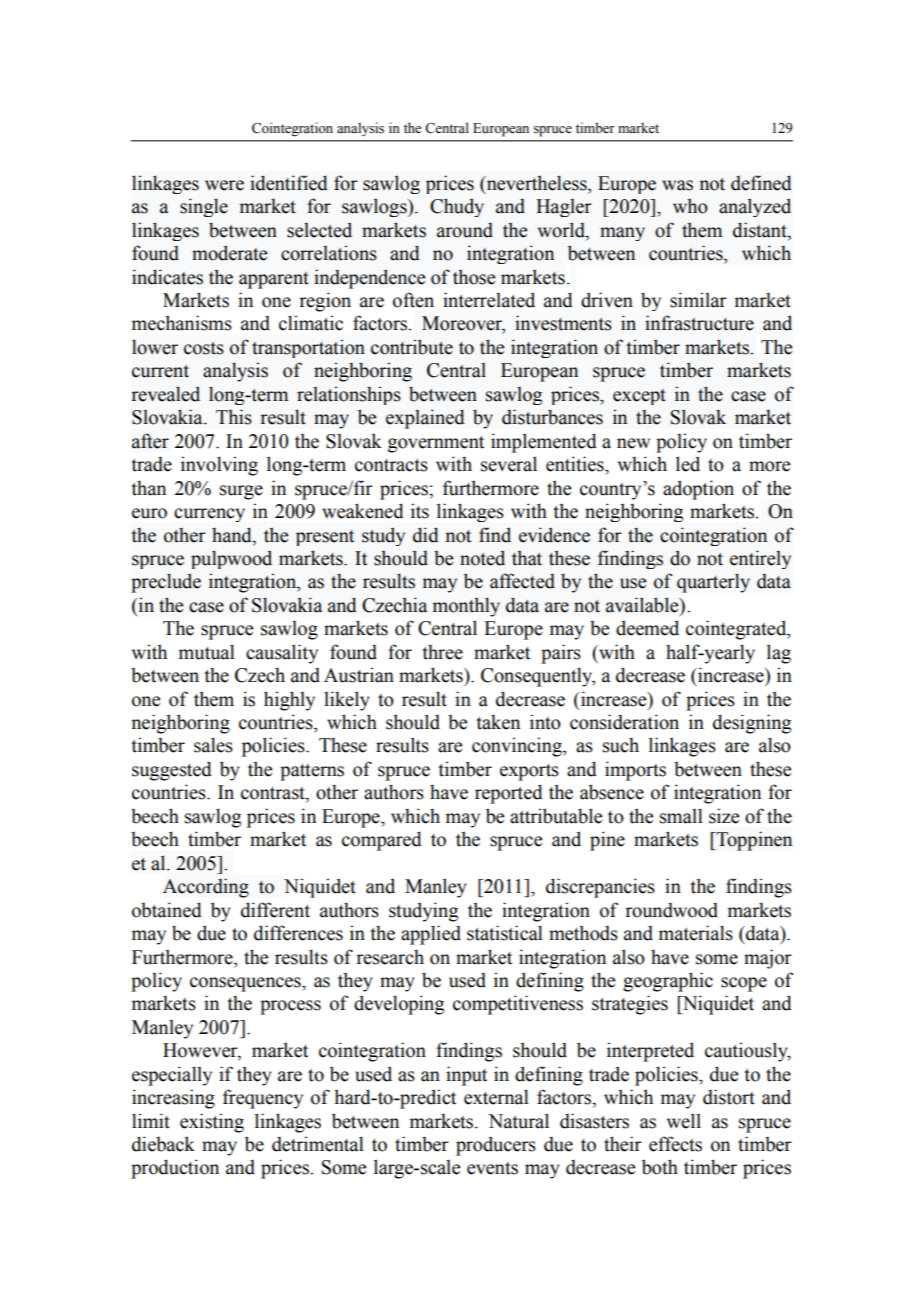  I want to click on producers, so click(496, 1146).
